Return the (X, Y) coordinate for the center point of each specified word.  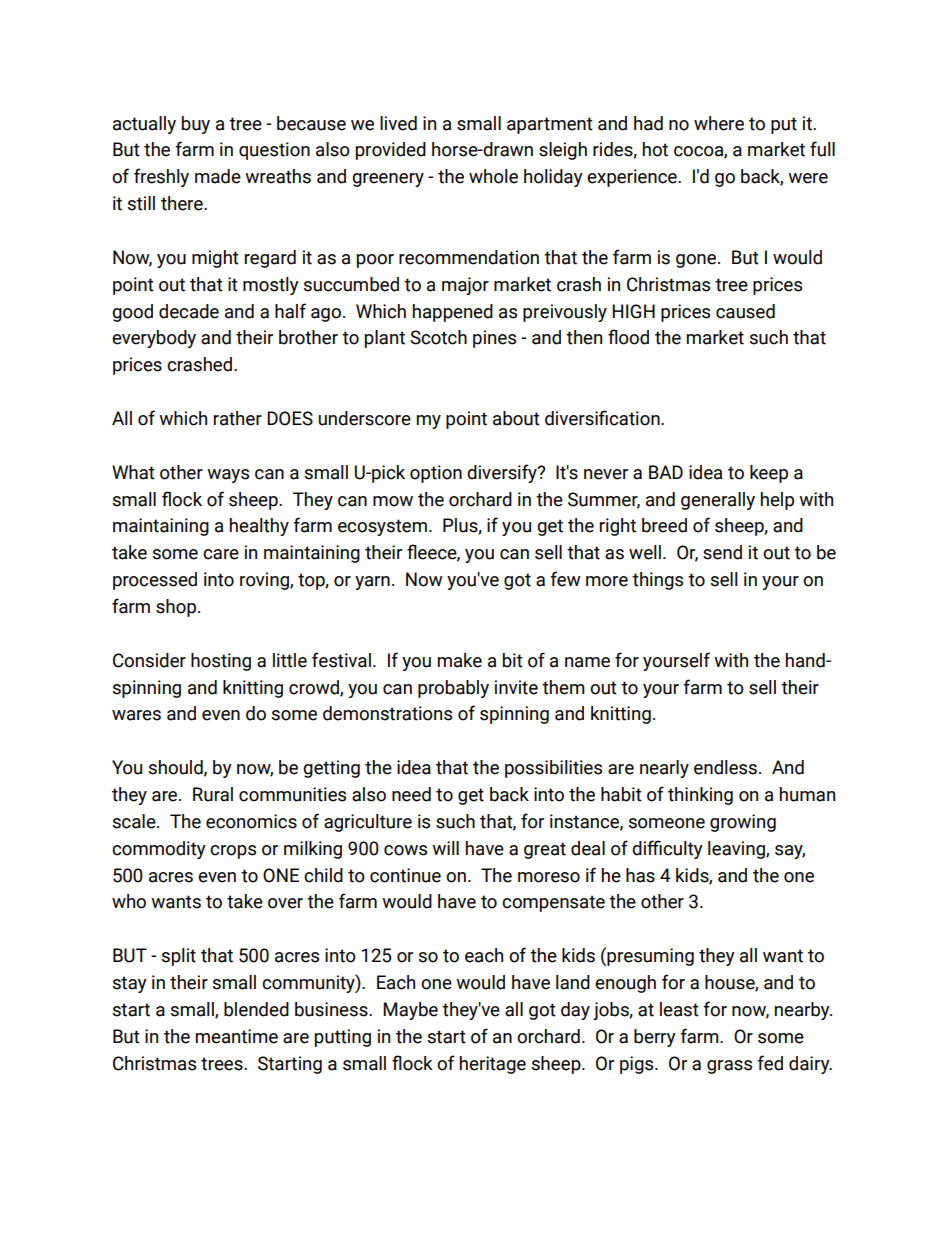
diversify (503, 473)
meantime (237, 1036)
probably (453, 689)
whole (493, 176)
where (719, 123)
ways (228, 476)
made (218, 176)
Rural (213, 794)
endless (725, 767)
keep (769, 474)
